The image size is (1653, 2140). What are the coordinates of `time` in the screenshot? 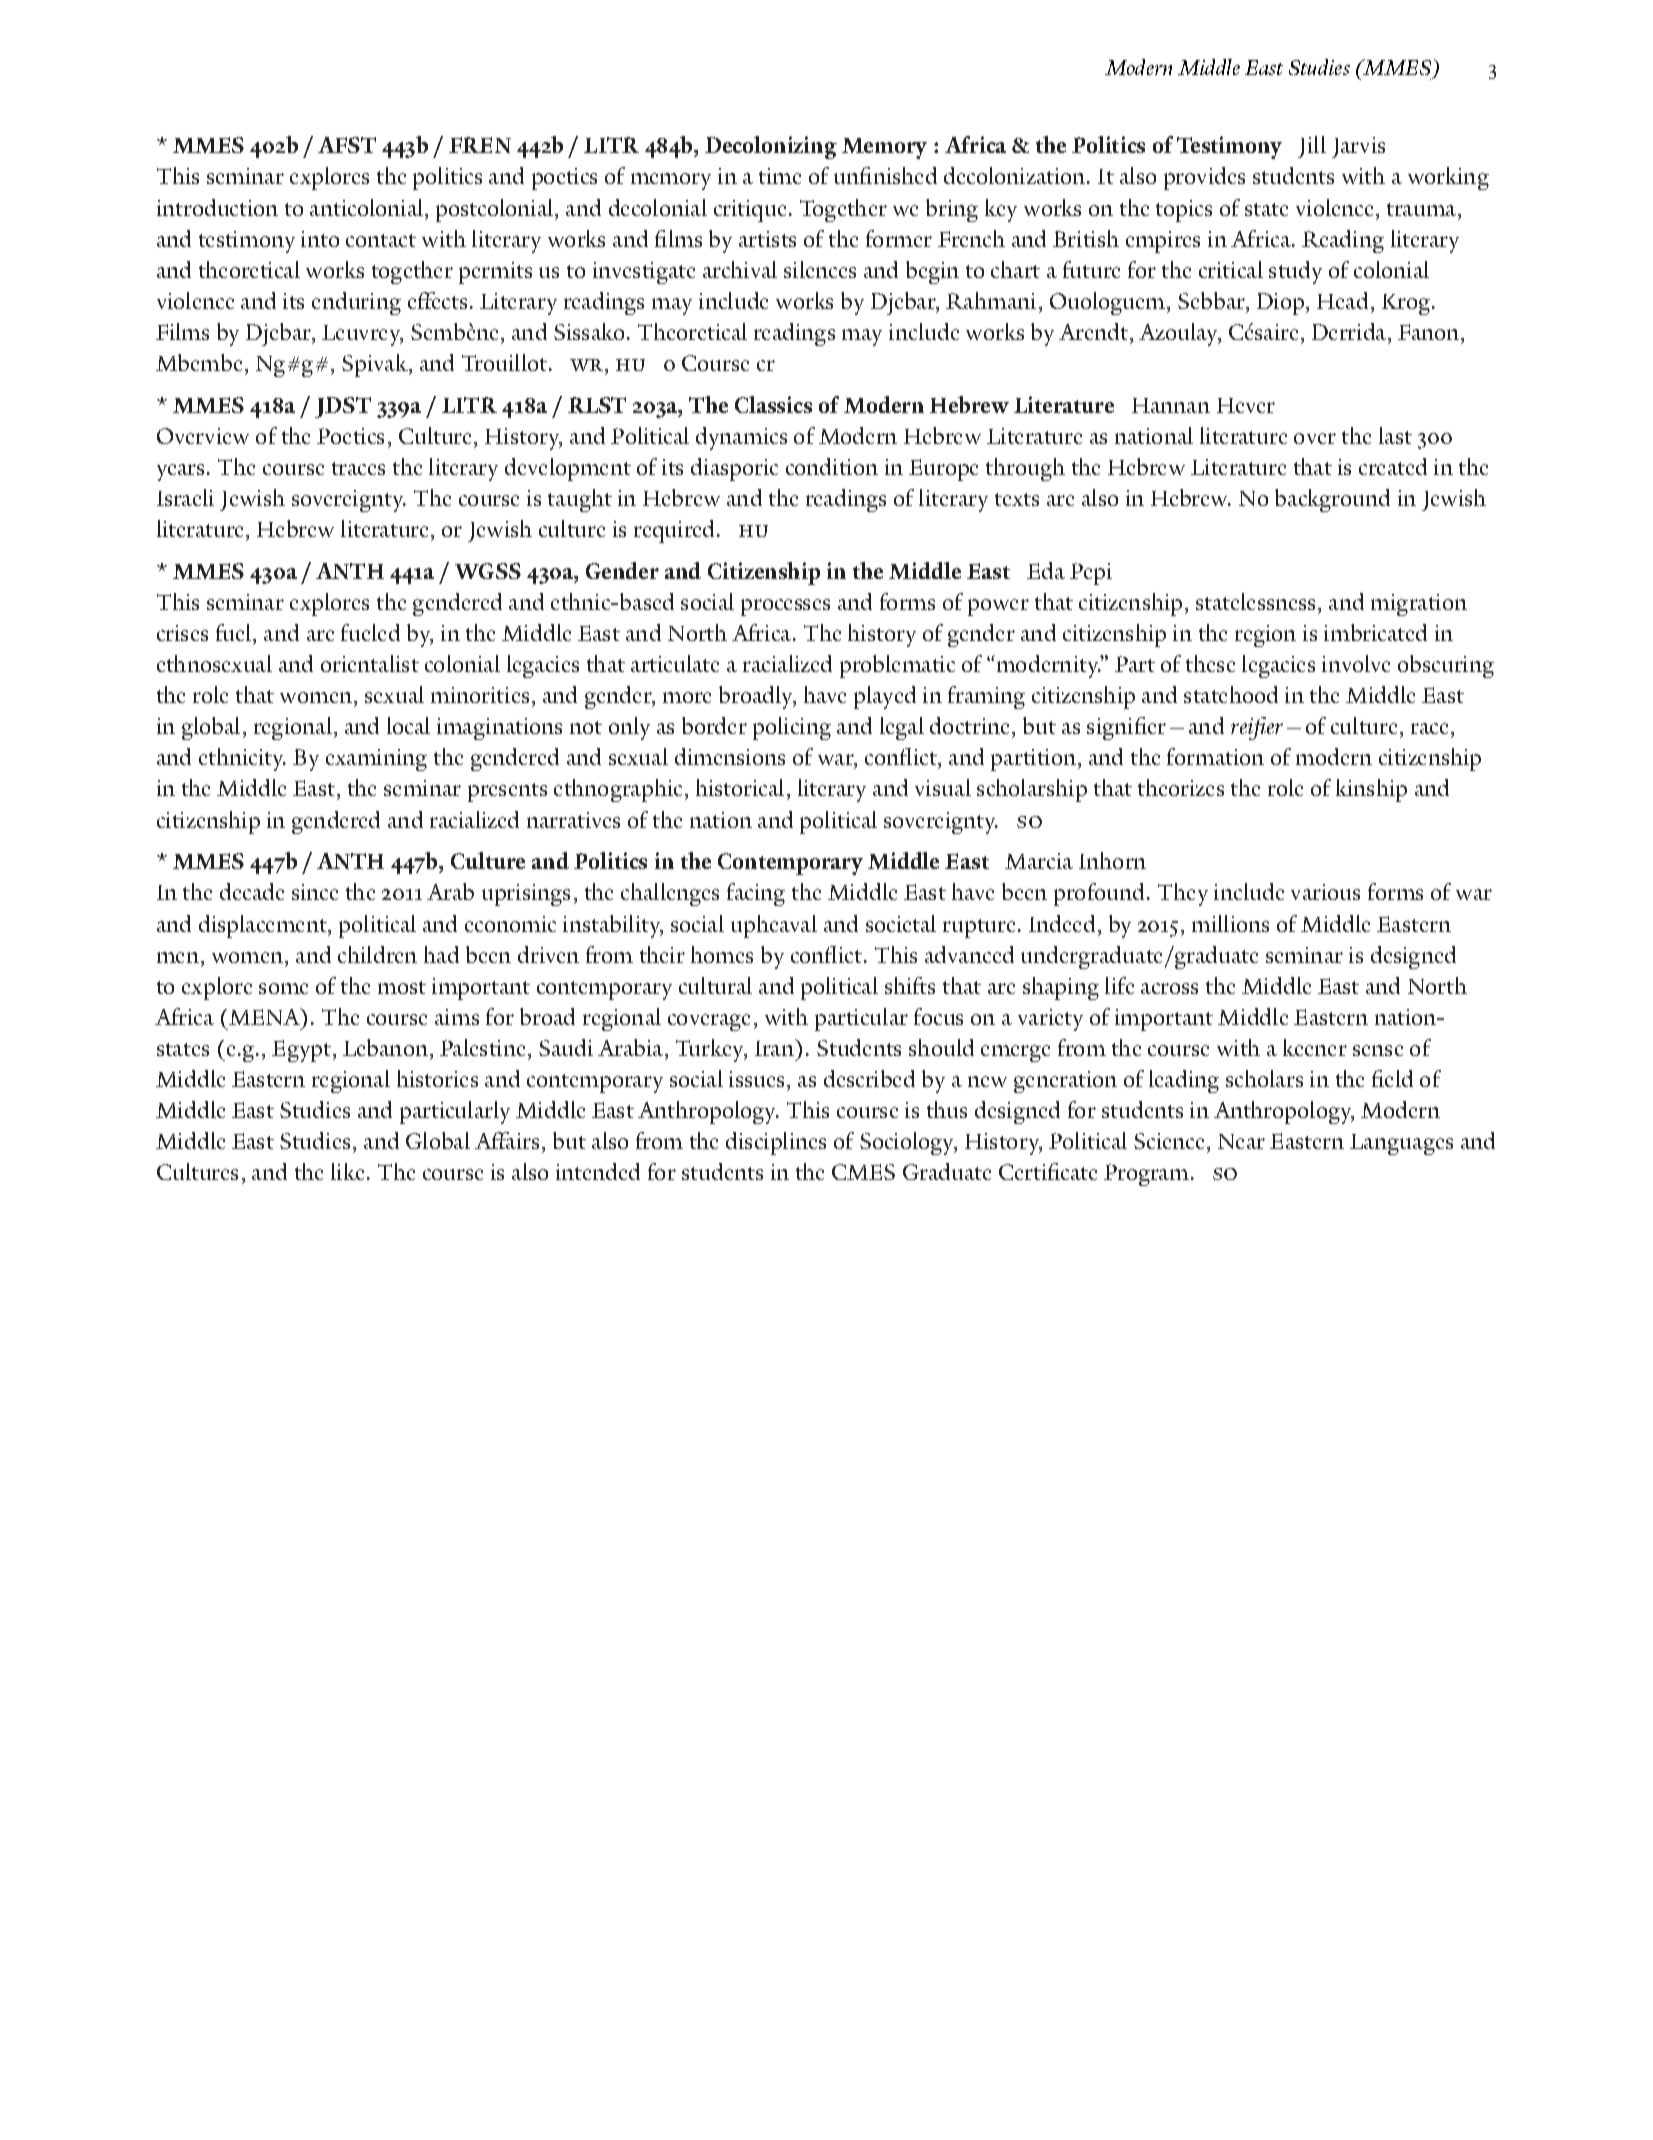 It's located at (780, 176).
